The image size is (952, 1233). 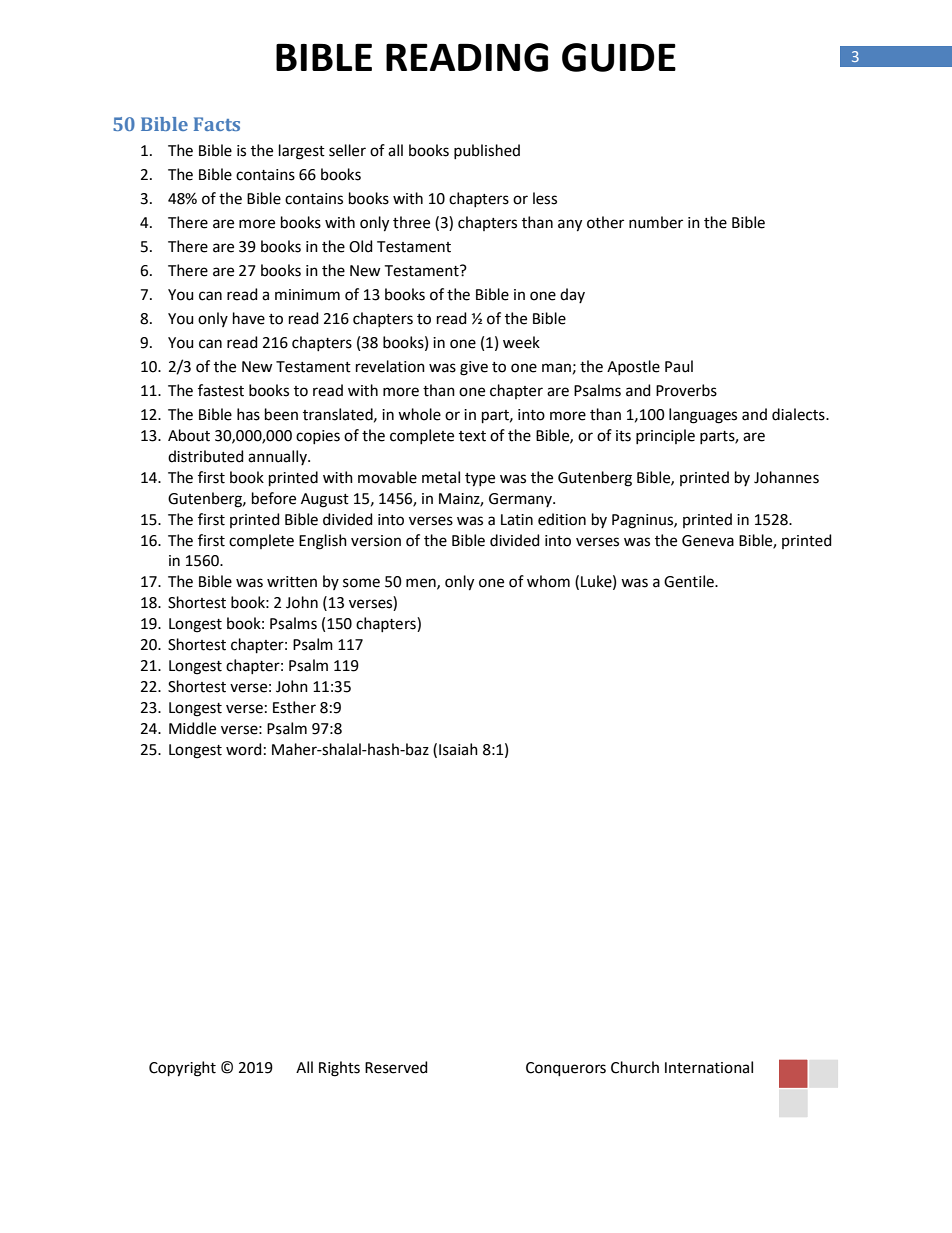 I want to click on GUIDE, so click(x=619, y=57).
